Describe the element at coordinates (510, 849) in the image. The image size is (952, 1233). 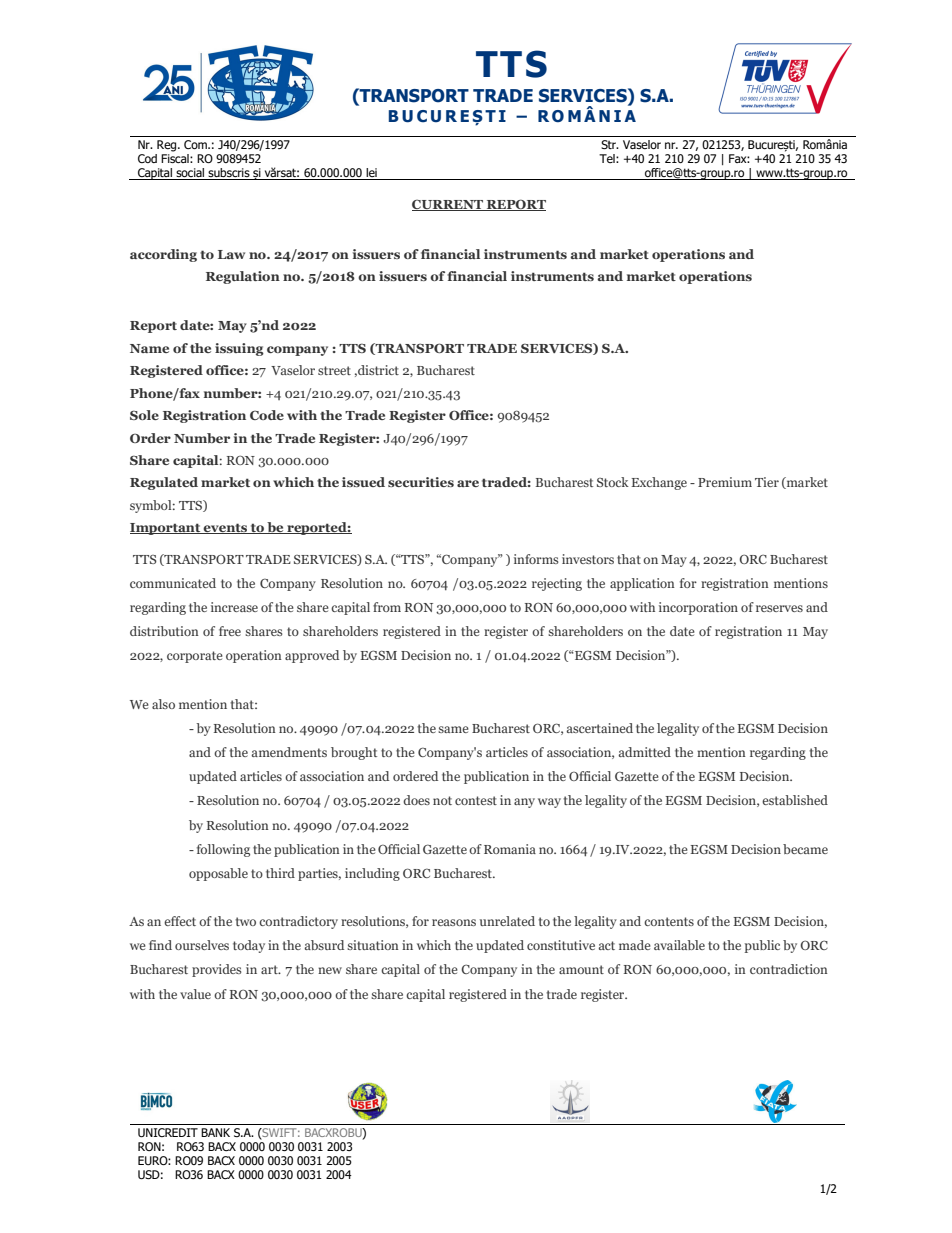
I see `Romania` at that location.
